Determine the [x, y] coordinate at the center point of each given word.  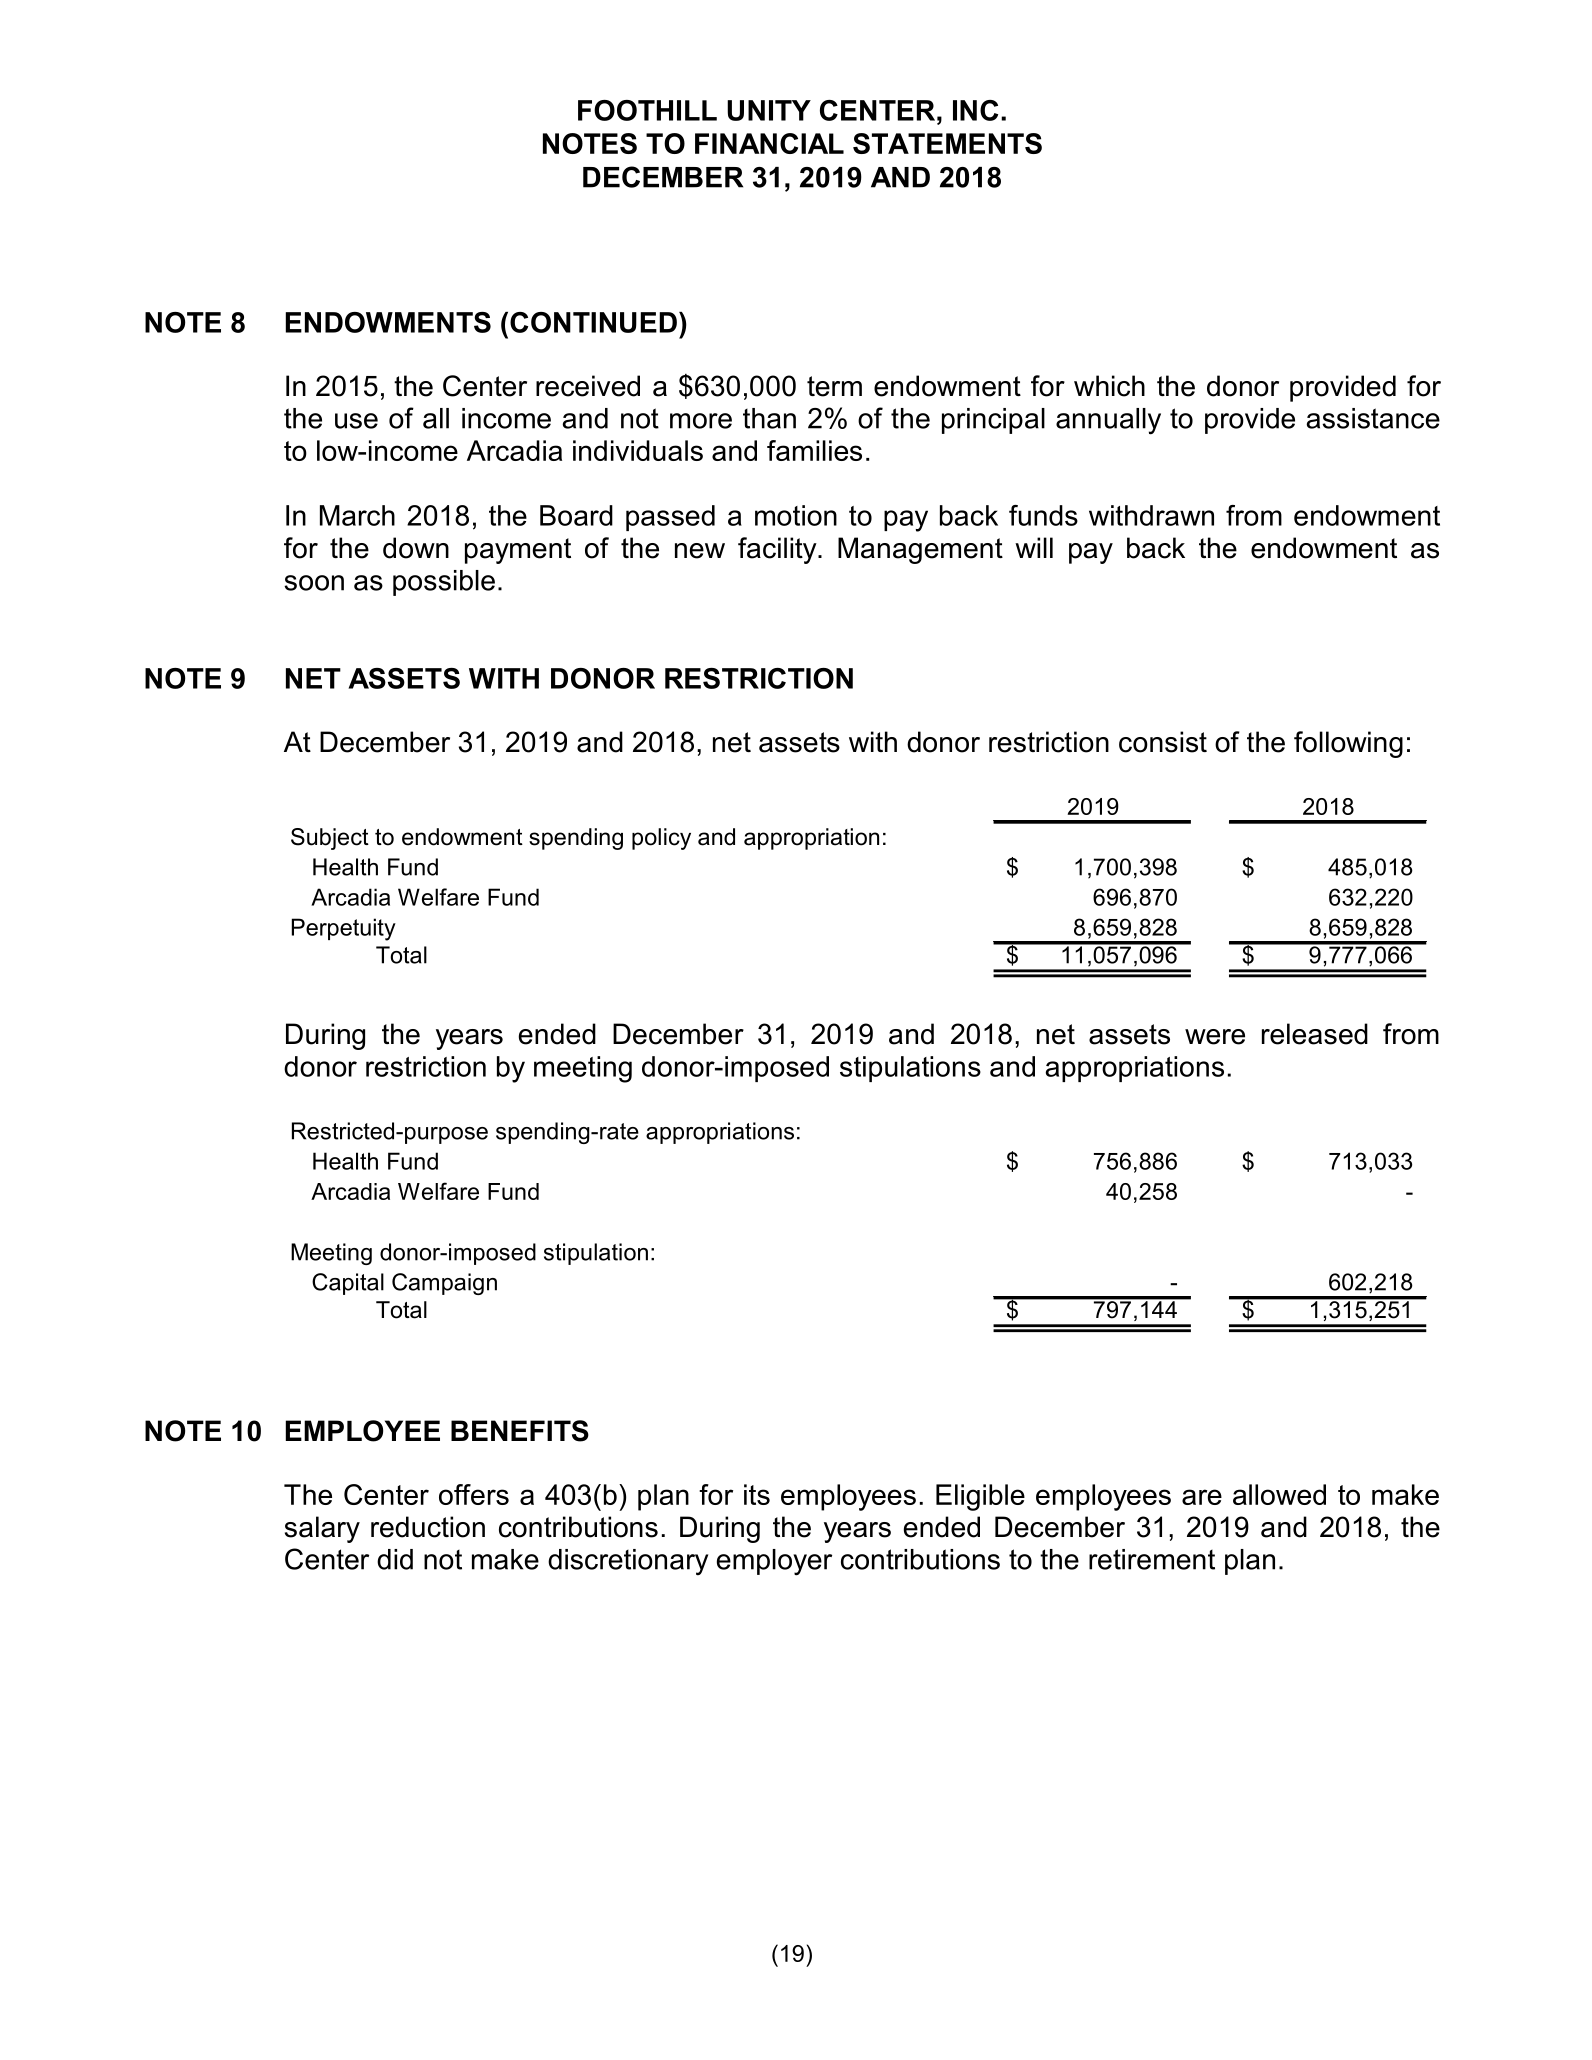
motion [796, 515]
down [416, 548]
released [1315, 1034]
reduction [428, 1527]
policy [661, 839]
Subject [330, 839]
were [1215, 1037]
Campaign [444, 1284]
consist [1163, 742]
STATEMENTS [947, 143]
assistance [1373, 418]
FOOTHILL [647, 110]
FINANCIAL [769, 143]
